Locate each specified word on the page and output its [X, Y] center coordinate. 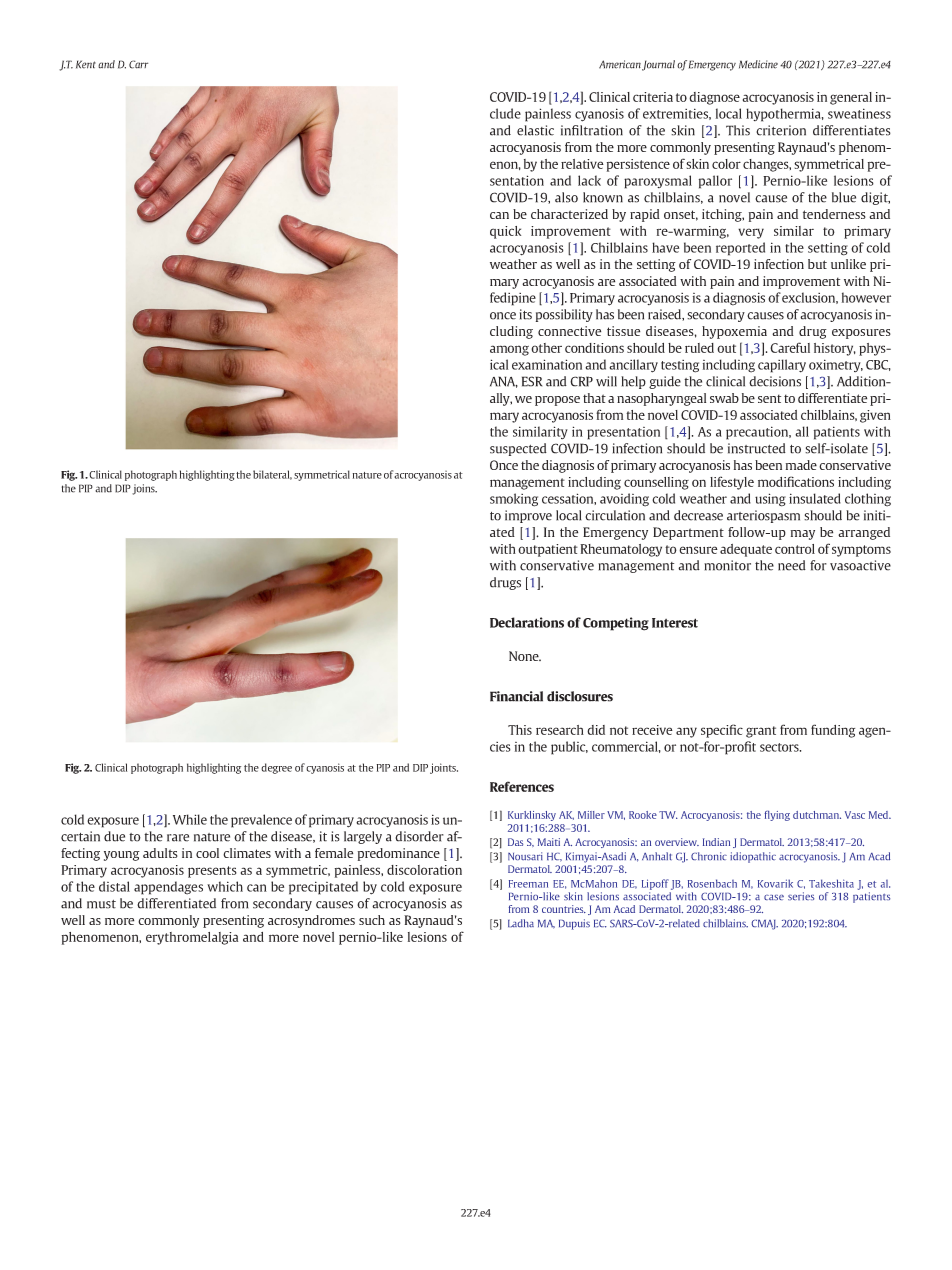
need [792, 565]
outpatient [548, 550]
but [817, 264]
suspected [518, 449]
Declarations [527, 622]
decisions [775, 381]
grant [761, 732]
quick [505, 232]
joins [144, 489]
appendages [168, 888]
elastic [535, 130]
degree [276, 768]
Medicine [758, 64]
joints [444, 768]
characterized [569, 214]
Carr [138, 64]
